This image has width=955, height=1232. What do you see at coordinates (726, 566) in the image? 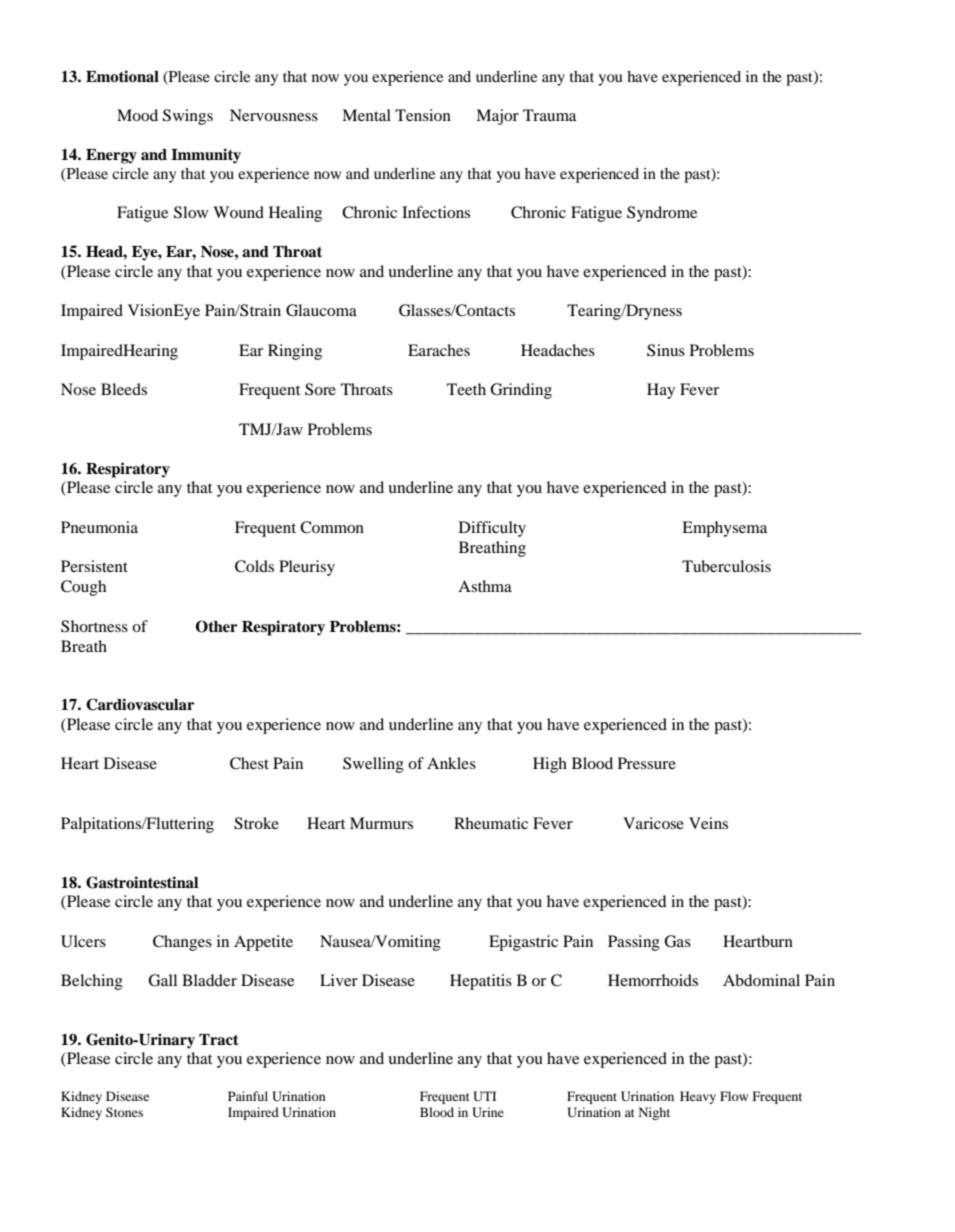
I see `Tuberculosis` at bounding box center [726, 566].
